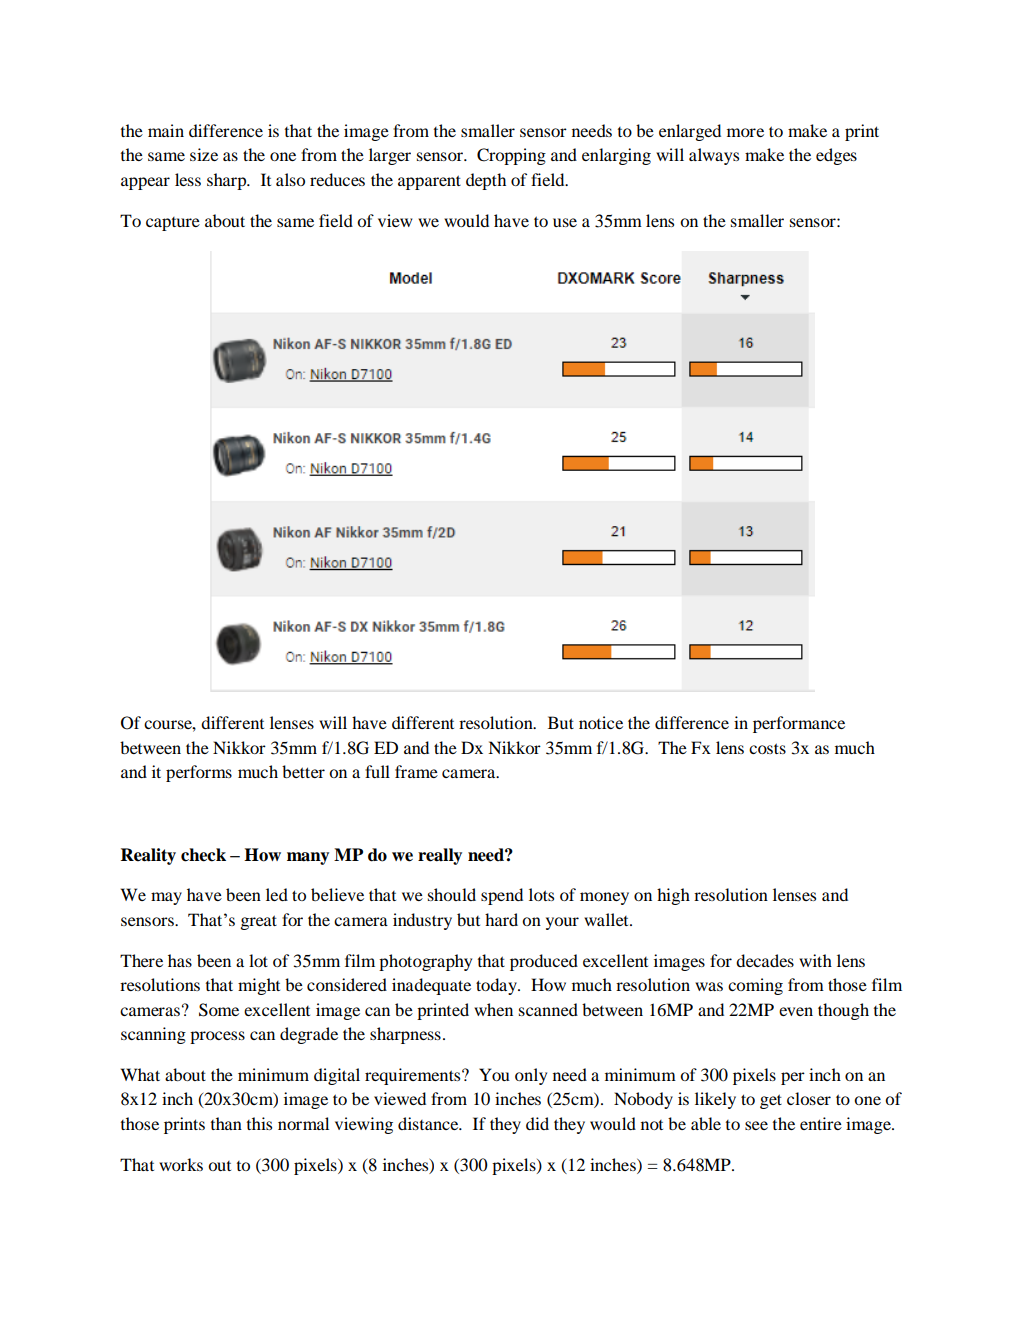 The image size is (1024, 1325). I want to click on costs, so click(767, 748).
